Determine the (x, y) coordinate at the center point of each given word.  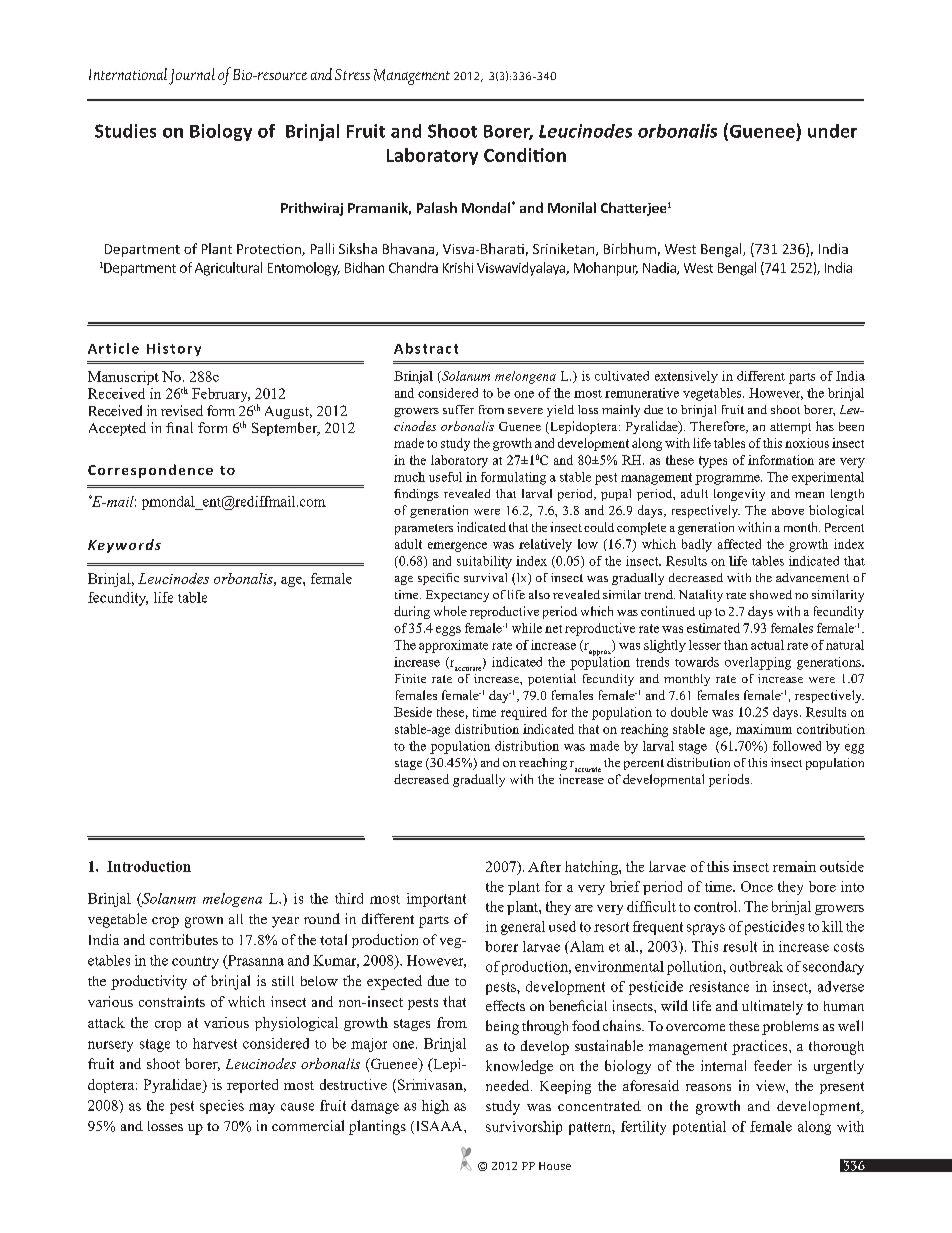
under (832, 131)
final (179, 427)
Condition (525, 155)
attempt (790, 428)
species (222, 1107)
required (524, 713)
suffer (458, 409)
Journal (192, 76)
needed (509, 1085)
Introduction (149, 866)
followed (797, 746)
